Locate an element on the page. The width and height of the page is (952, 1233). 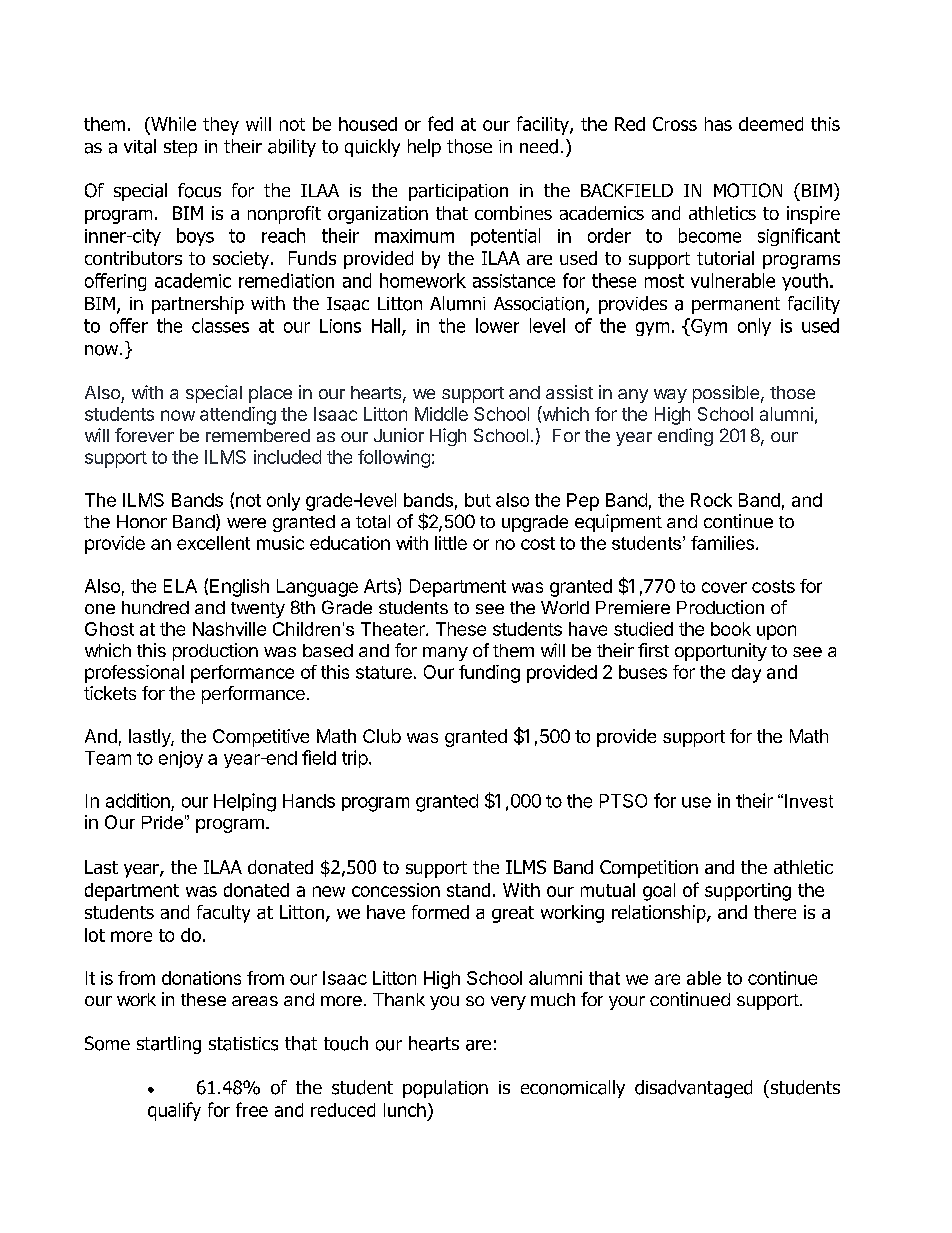
hundred is located at coordinates (155, 607).
